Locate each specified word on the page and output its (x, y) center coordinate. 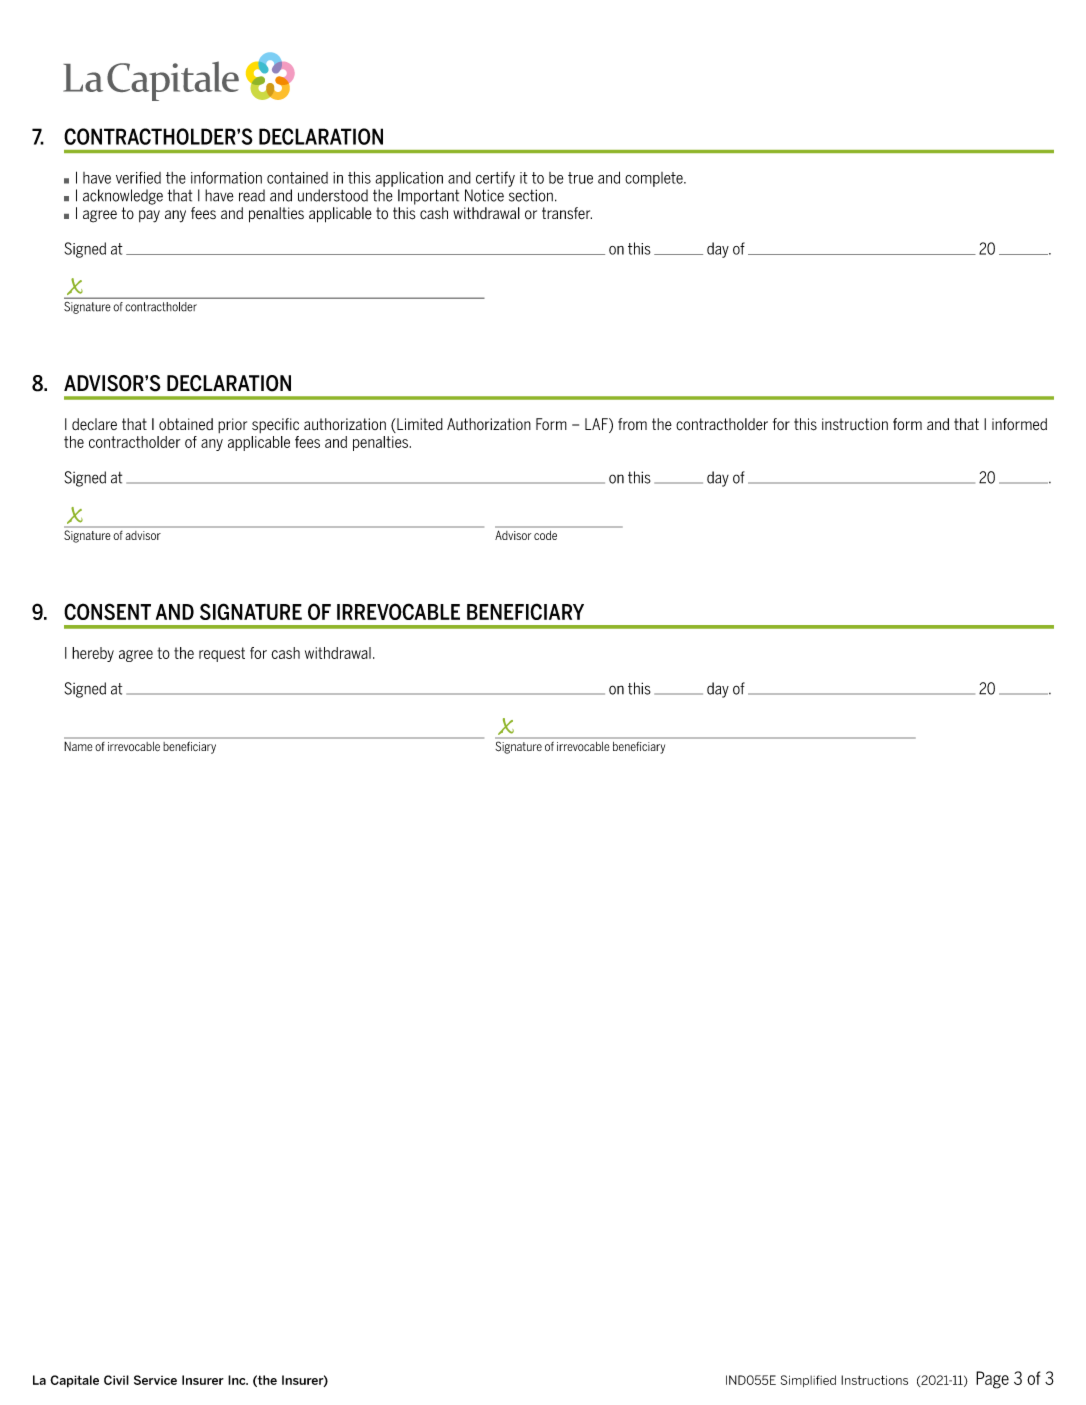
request (222, 654)
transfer (567, 213)
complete (655, 179)
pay (149, 216)
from (632, 424)
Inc (238, 1380)
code (545, 535)
